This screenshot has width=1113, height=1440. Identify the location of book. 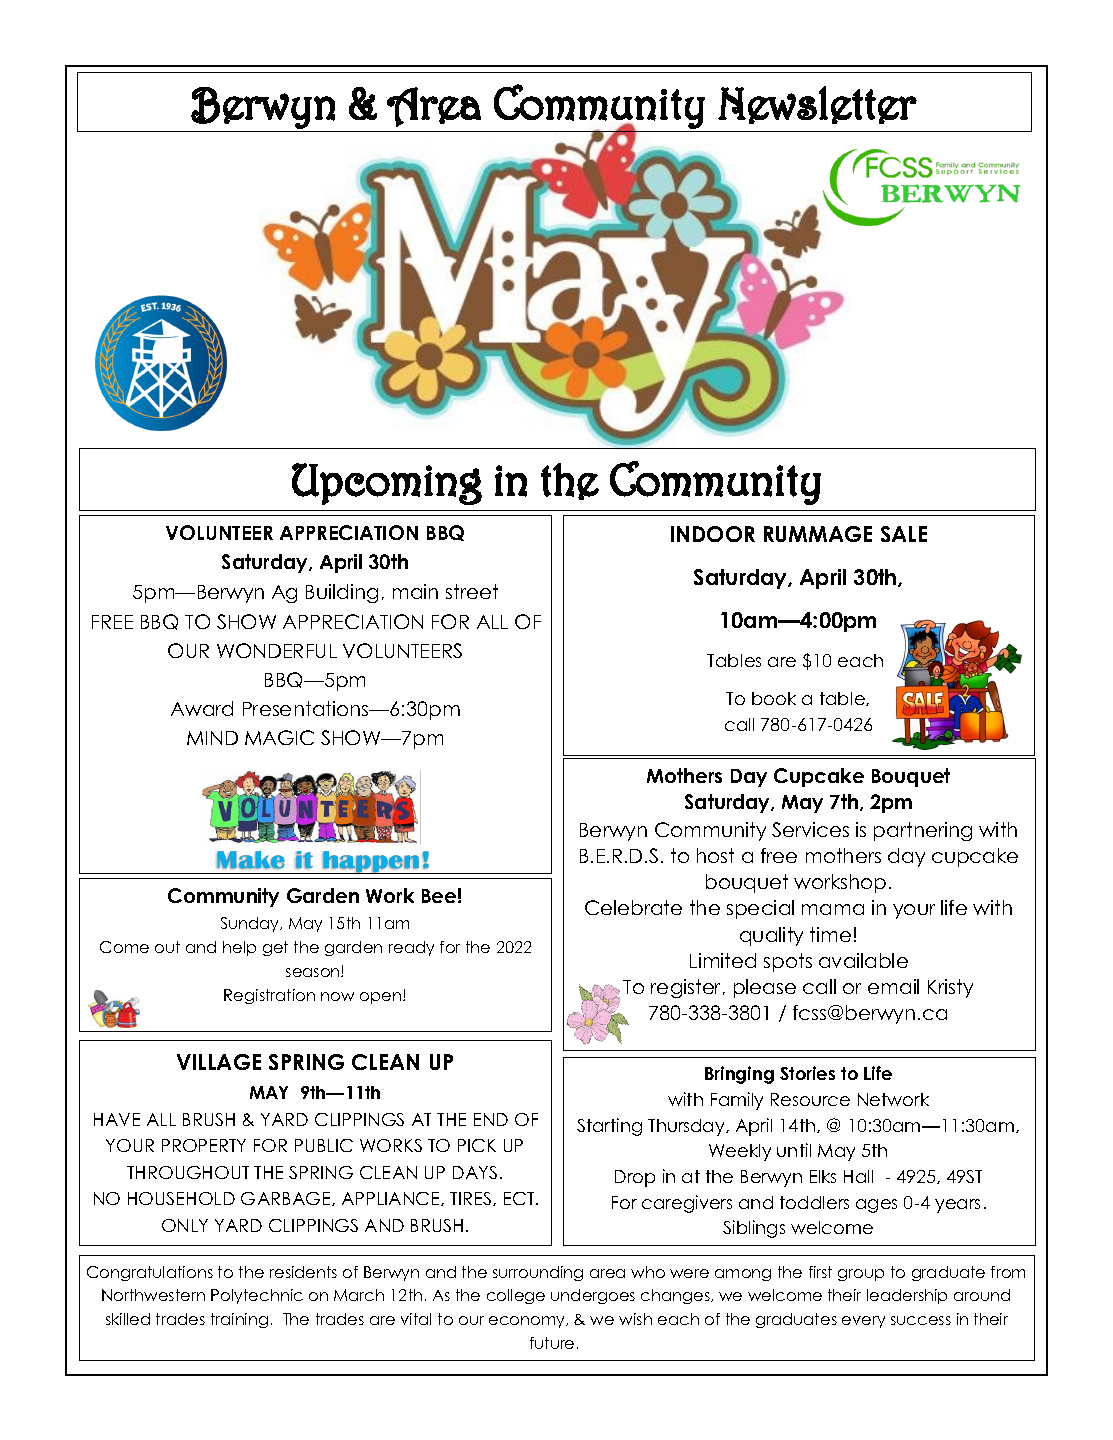
(774, 698).
